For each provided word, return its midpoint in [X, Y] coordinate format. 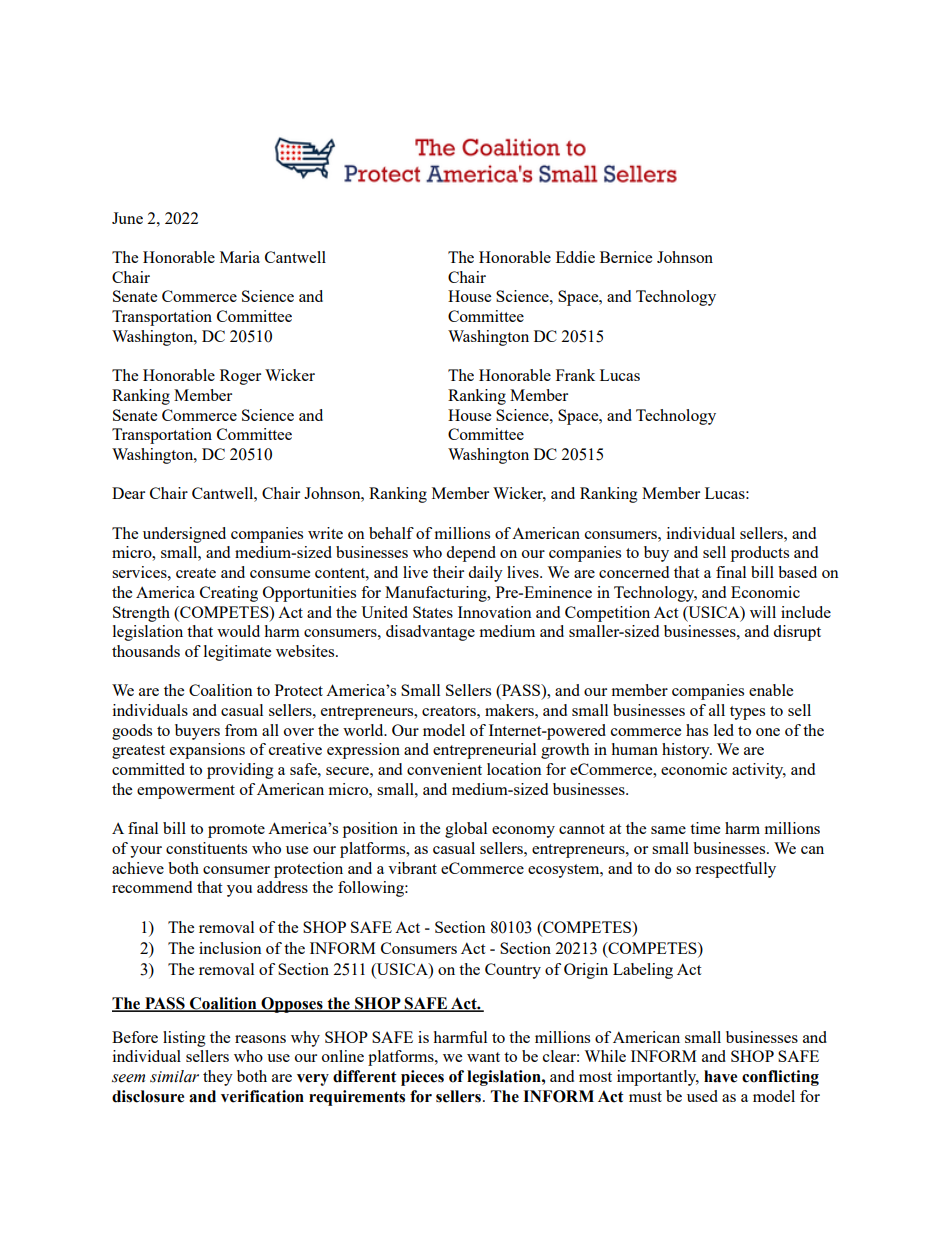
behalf [391, 533]
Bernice [626, 257]
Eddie [575, 257]
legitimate [237, 653]
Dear [128, 493]
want [483, 1057]
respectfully [735, 870]
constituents [206, 848]
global [466, 830]
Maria [240, 257]
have [720, 1076]
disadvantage [430, 633]
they [218, 1078]
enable [771, 690]
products [760, 554]
